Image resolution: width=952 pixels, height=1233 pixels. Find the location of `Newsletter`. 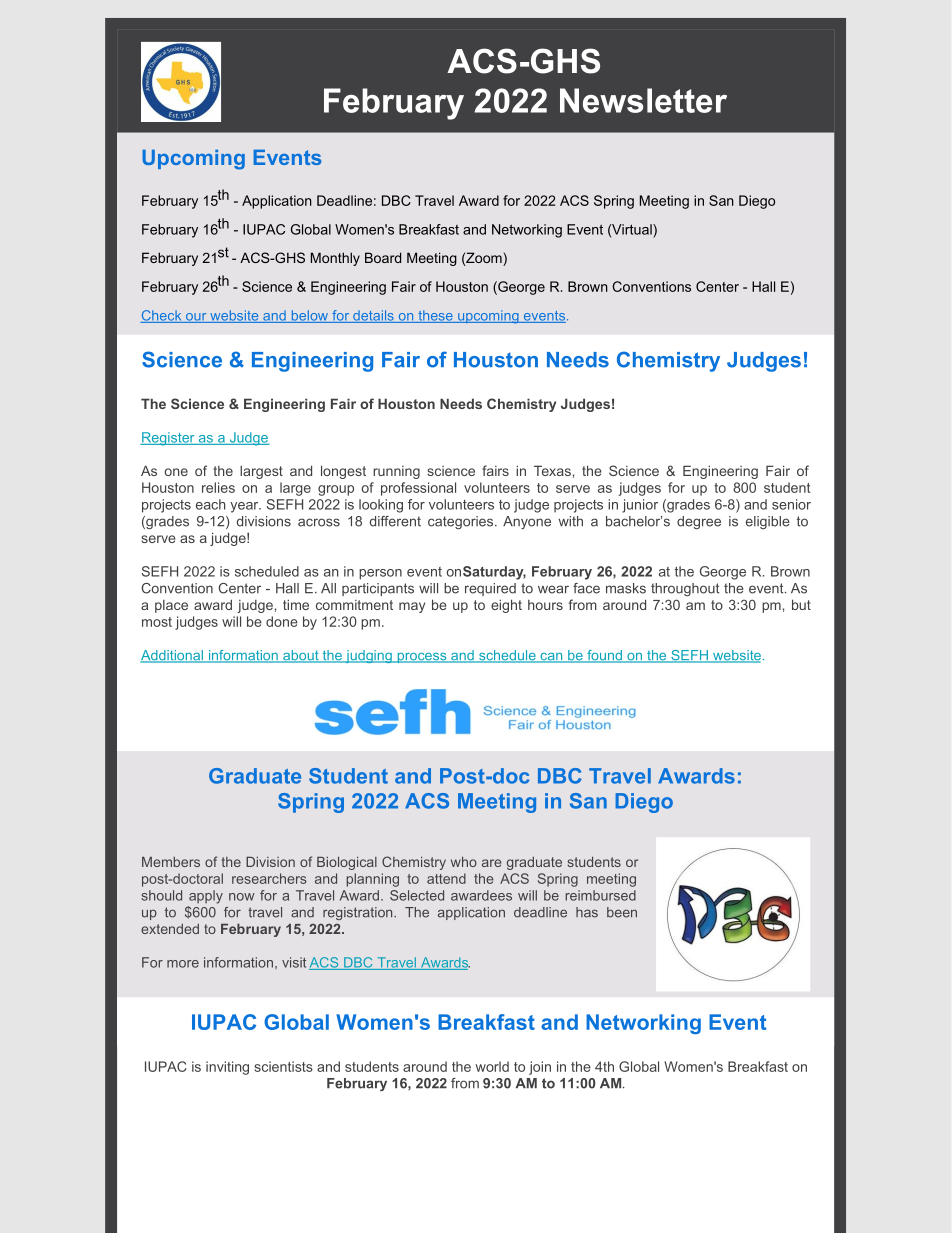

Newsletter is located at coordinates (643, 100).
